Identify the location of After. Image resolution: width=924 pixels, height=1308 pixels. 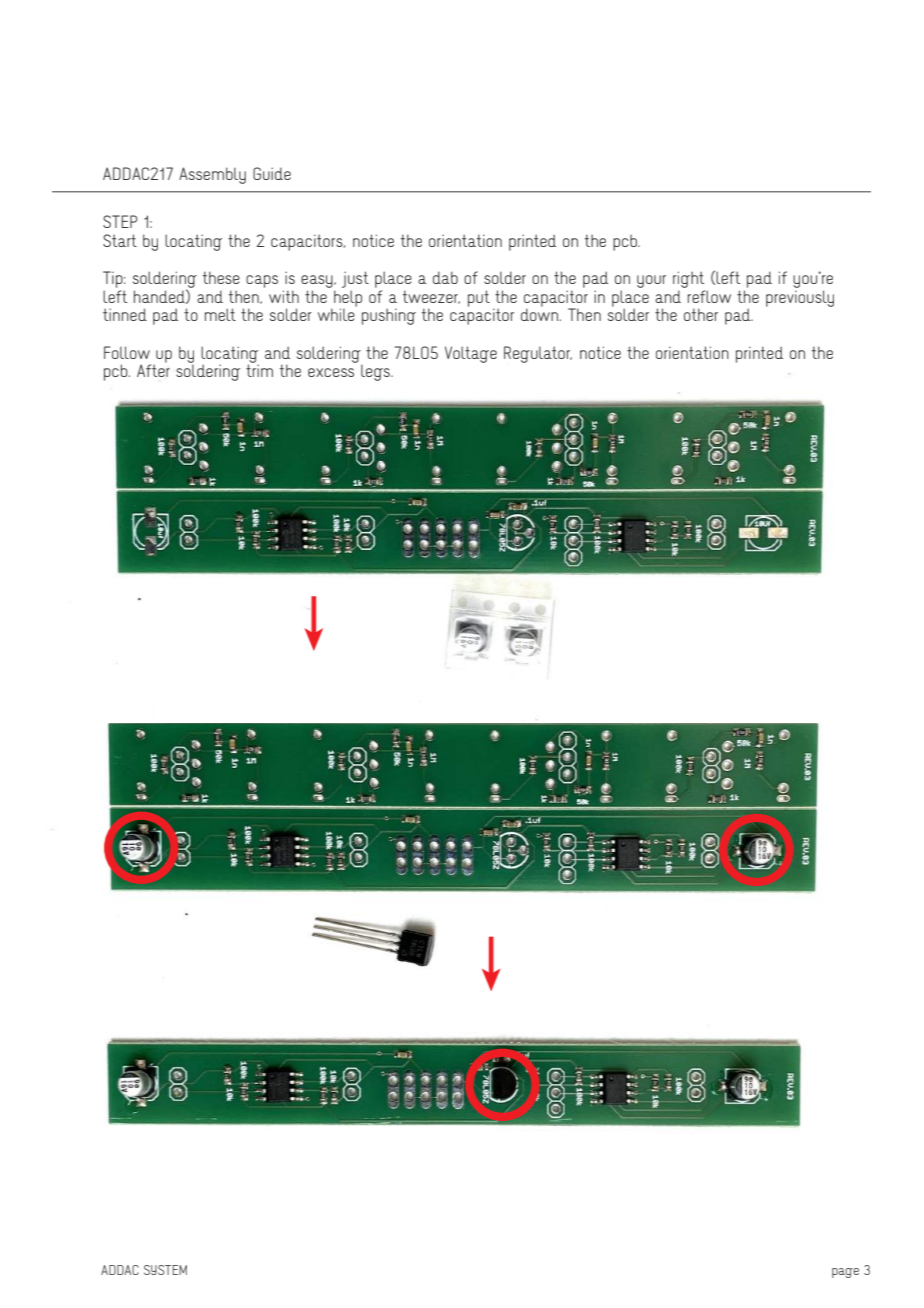
(153, 369).
